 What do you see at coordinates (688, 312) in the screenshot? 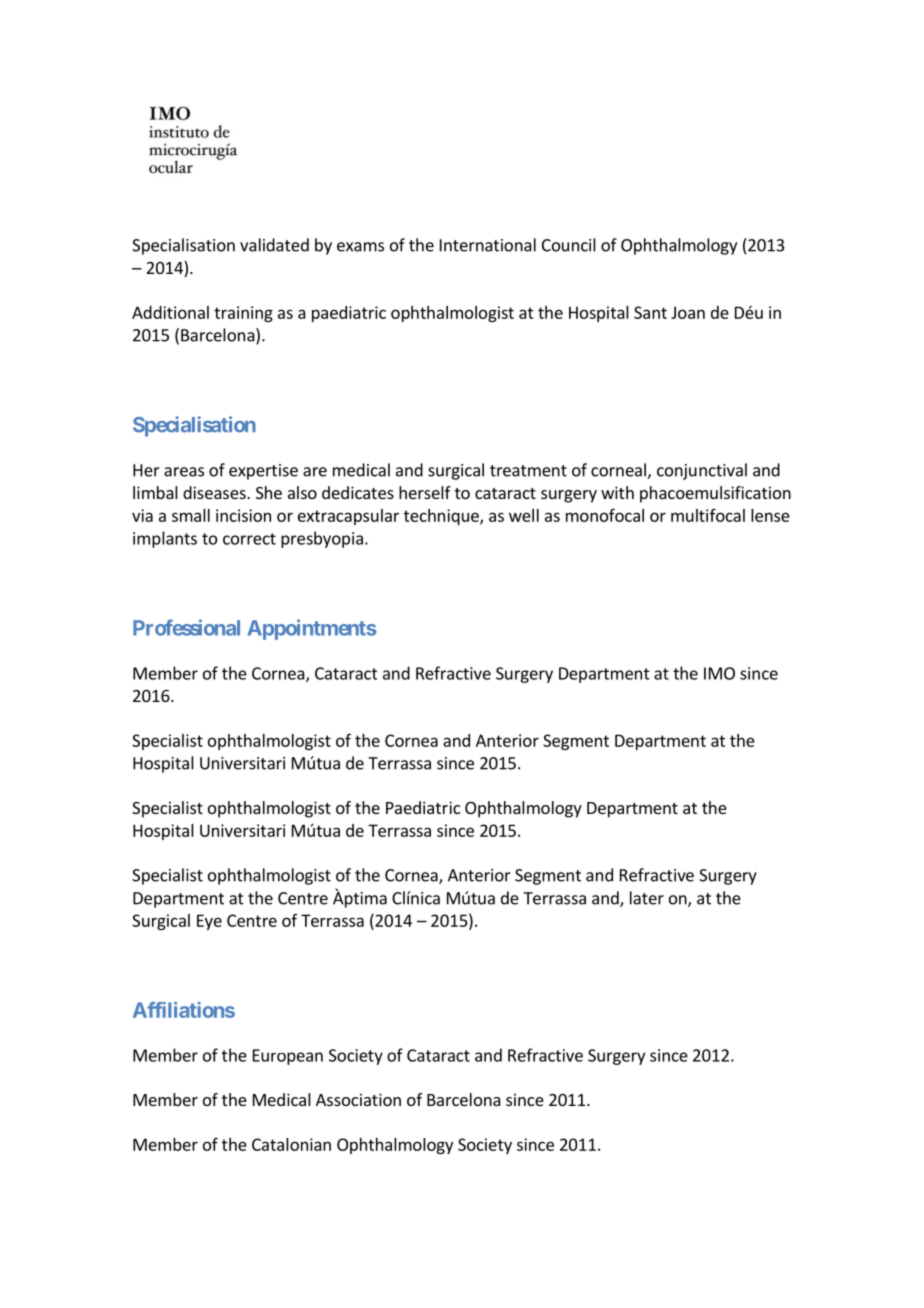
I see `Joan` at bounding box center [688, 312].
